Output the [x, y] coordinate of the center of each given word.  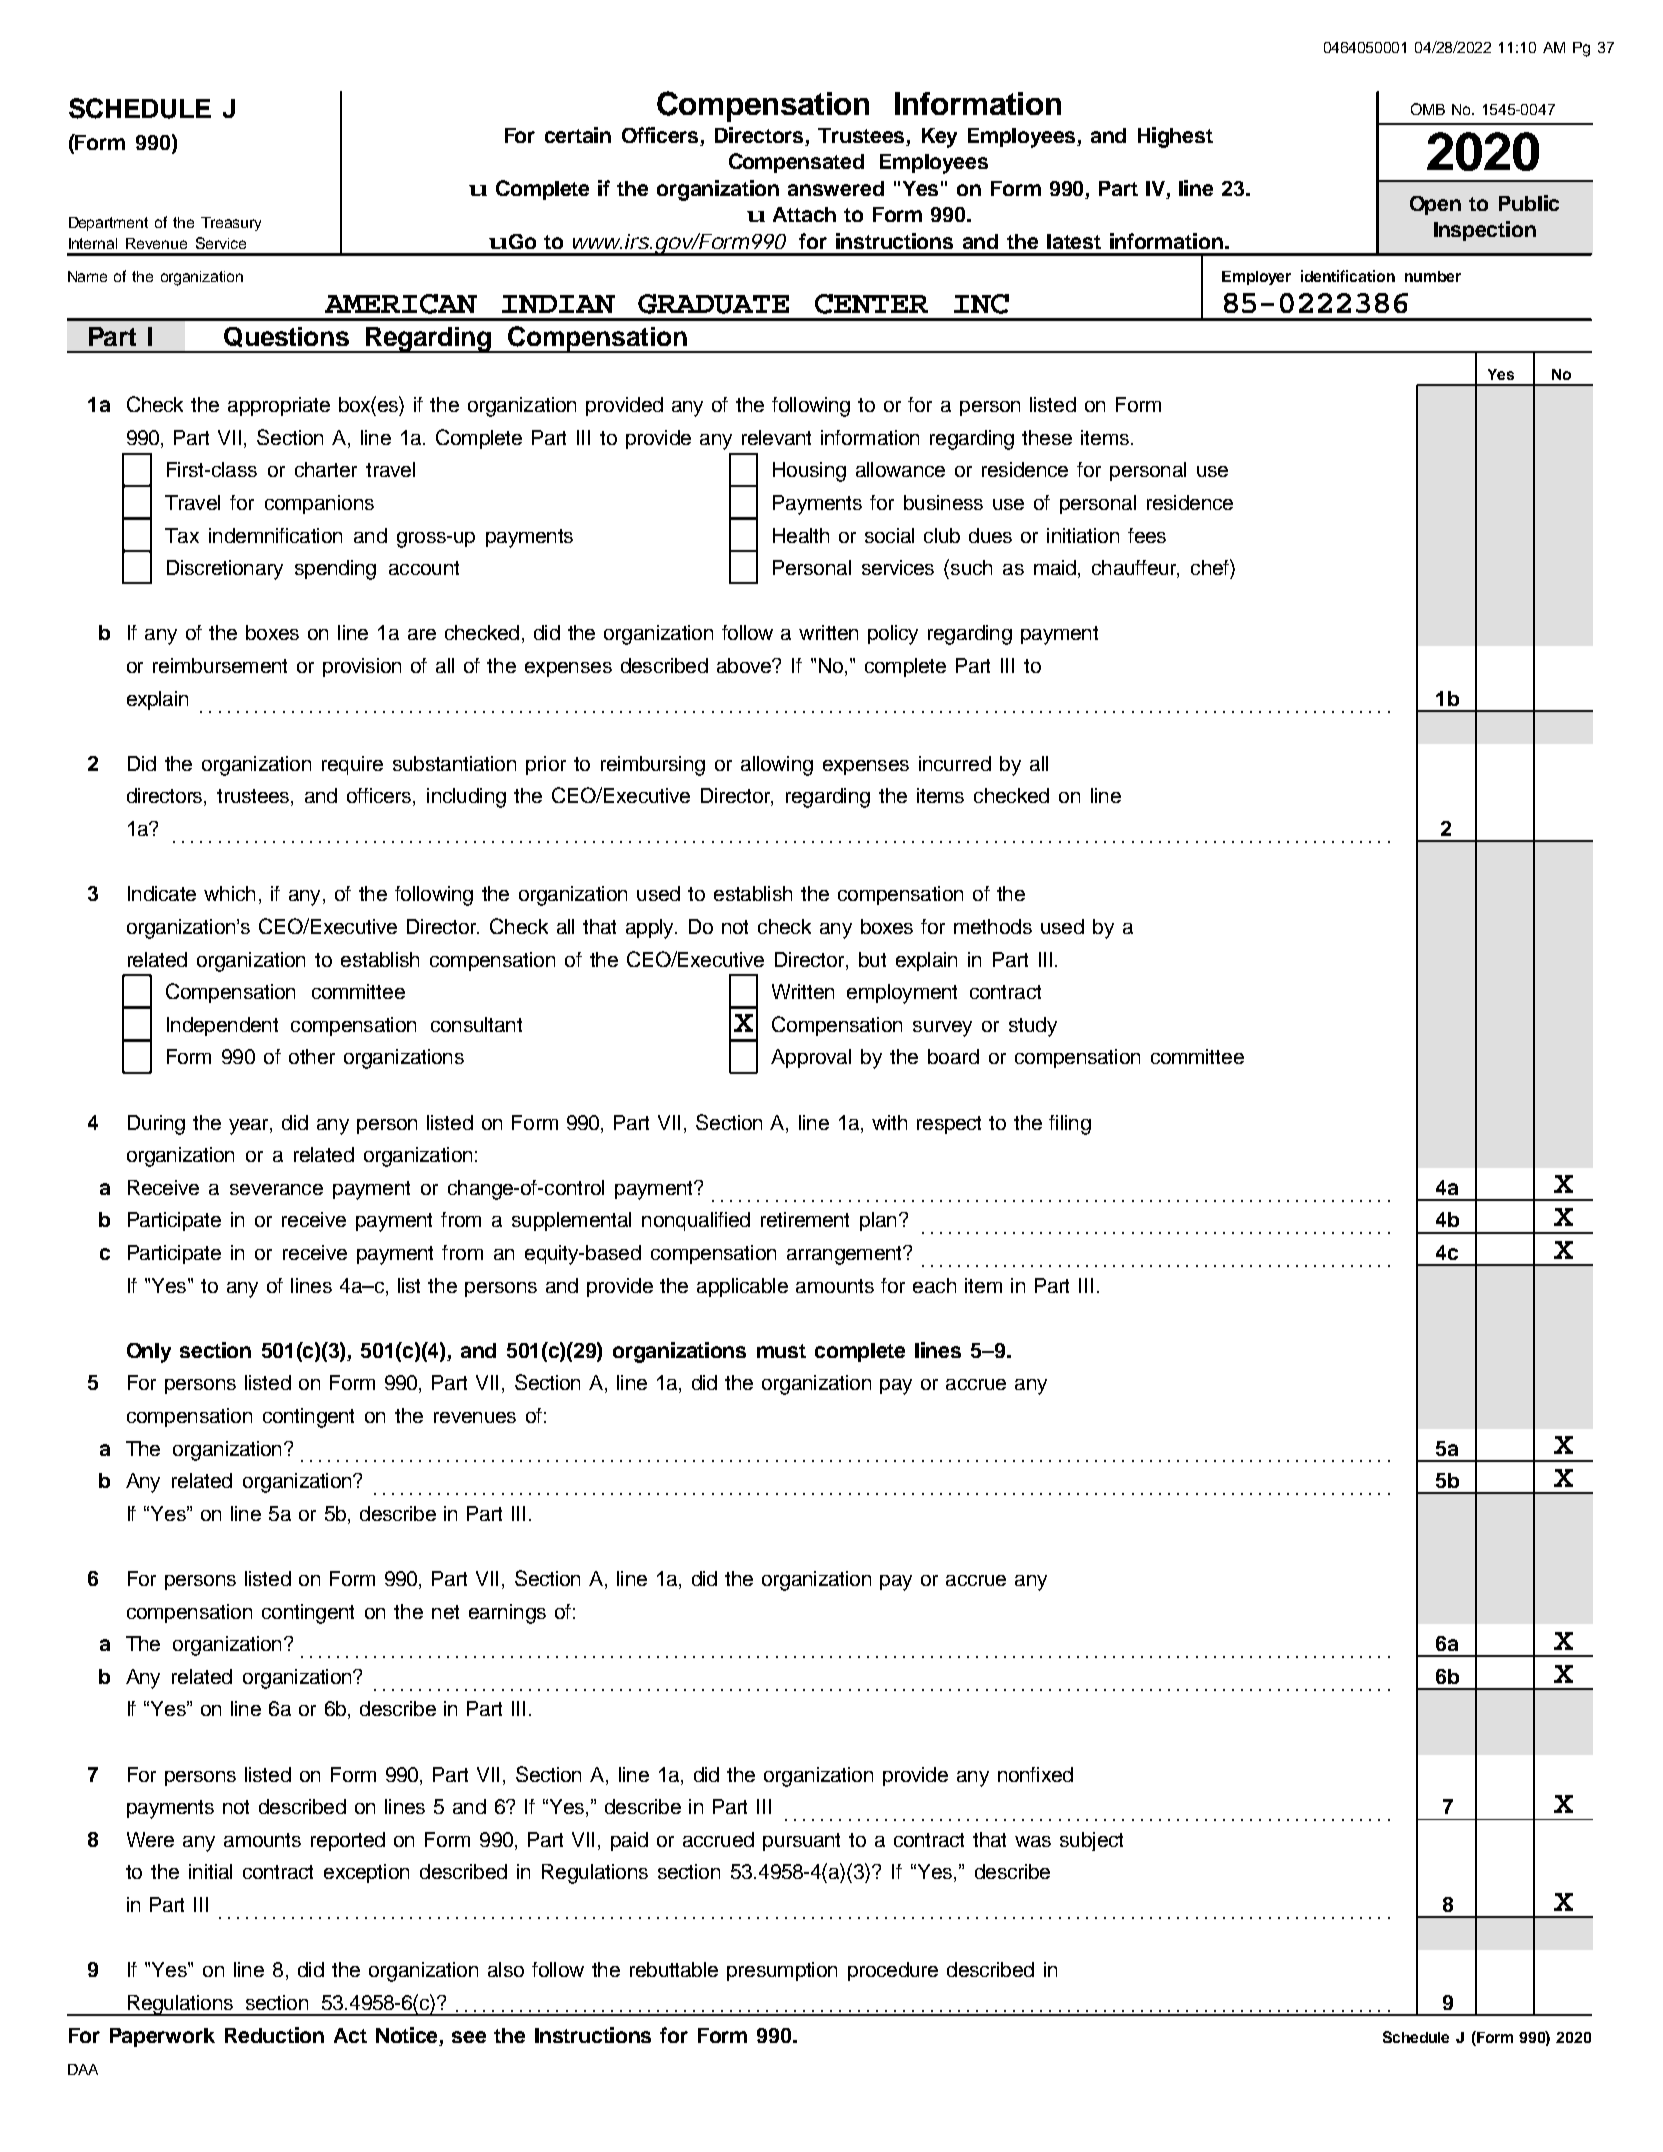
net [445, 1612]
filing [1070, 1125]
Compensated [796, 163]
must [781, 1351]
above [745, 665]
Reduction [274, 2035]
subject [1091, 1841]
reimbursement [220, 665]
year [250, 1127]
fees [1147, 535]
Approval [811, 1058]
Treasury [231, 224]
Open [1435, 205]
